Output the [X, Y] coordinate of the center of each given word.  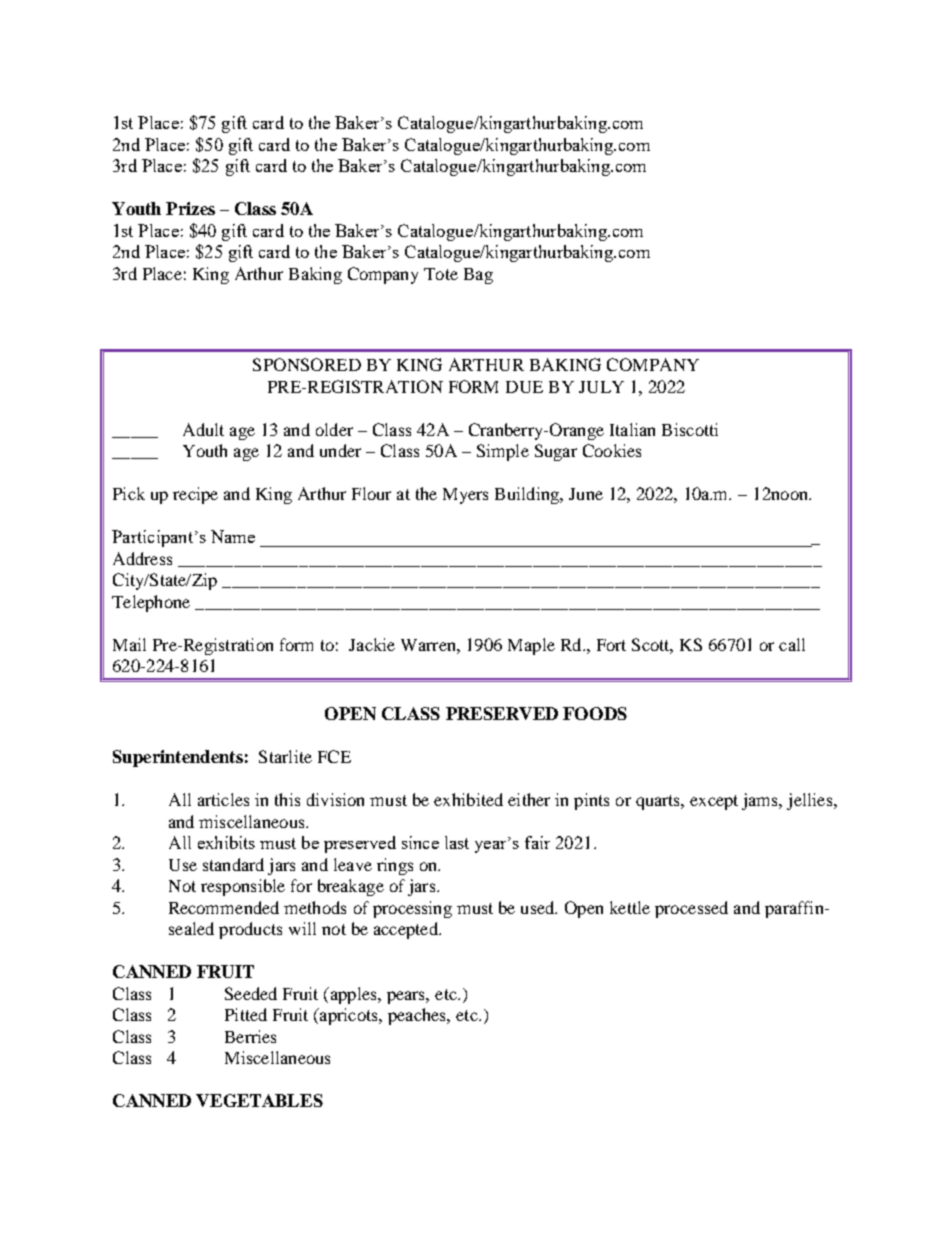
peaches [418, 1016]
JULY [601, 387]
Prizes [190, 208]
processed [691, 909]
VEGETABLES [259, 1100]
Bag [478, 276]
